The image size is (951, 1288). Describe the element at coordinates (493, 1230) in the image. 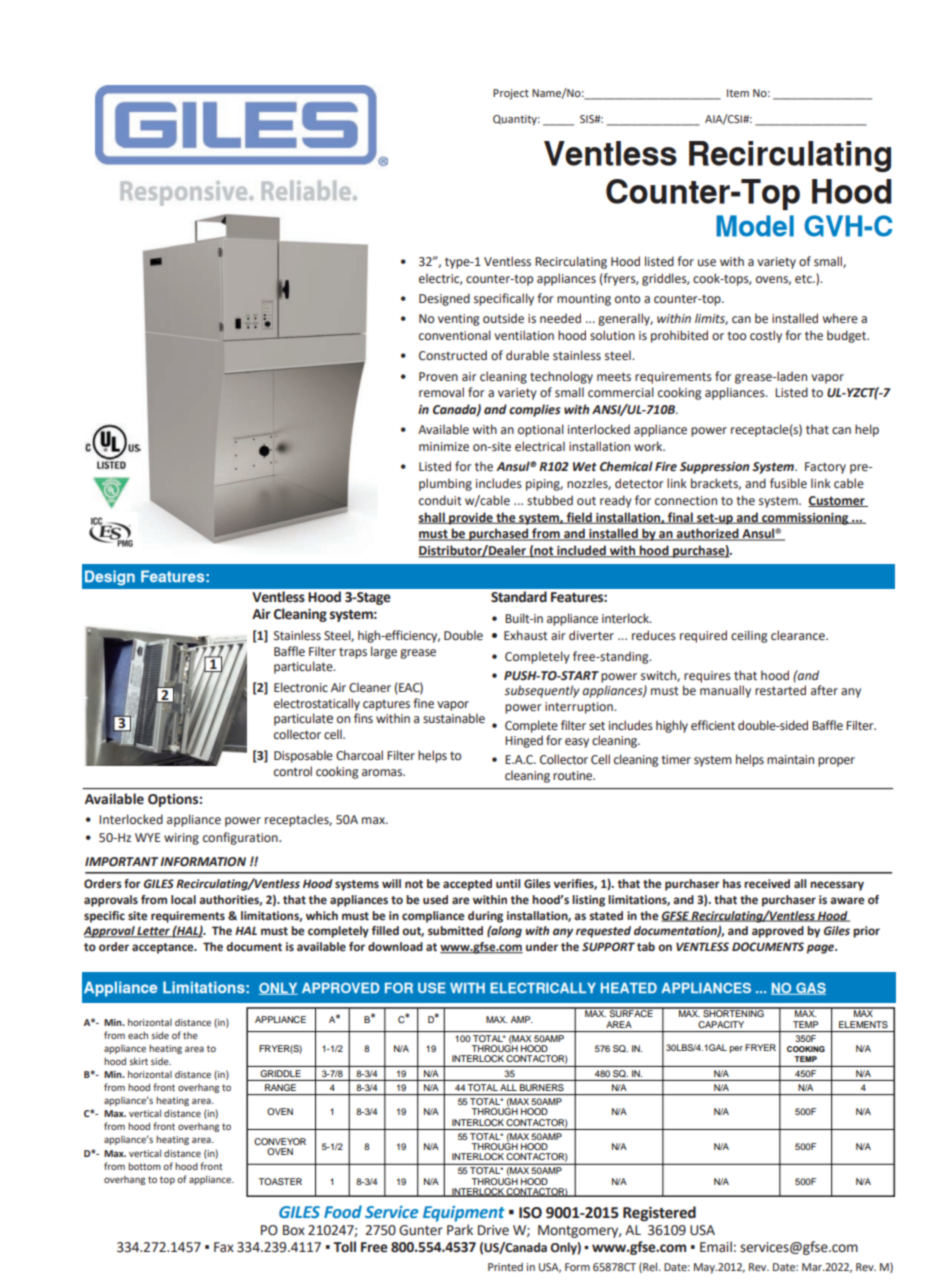

I see `Drive` at that location.
